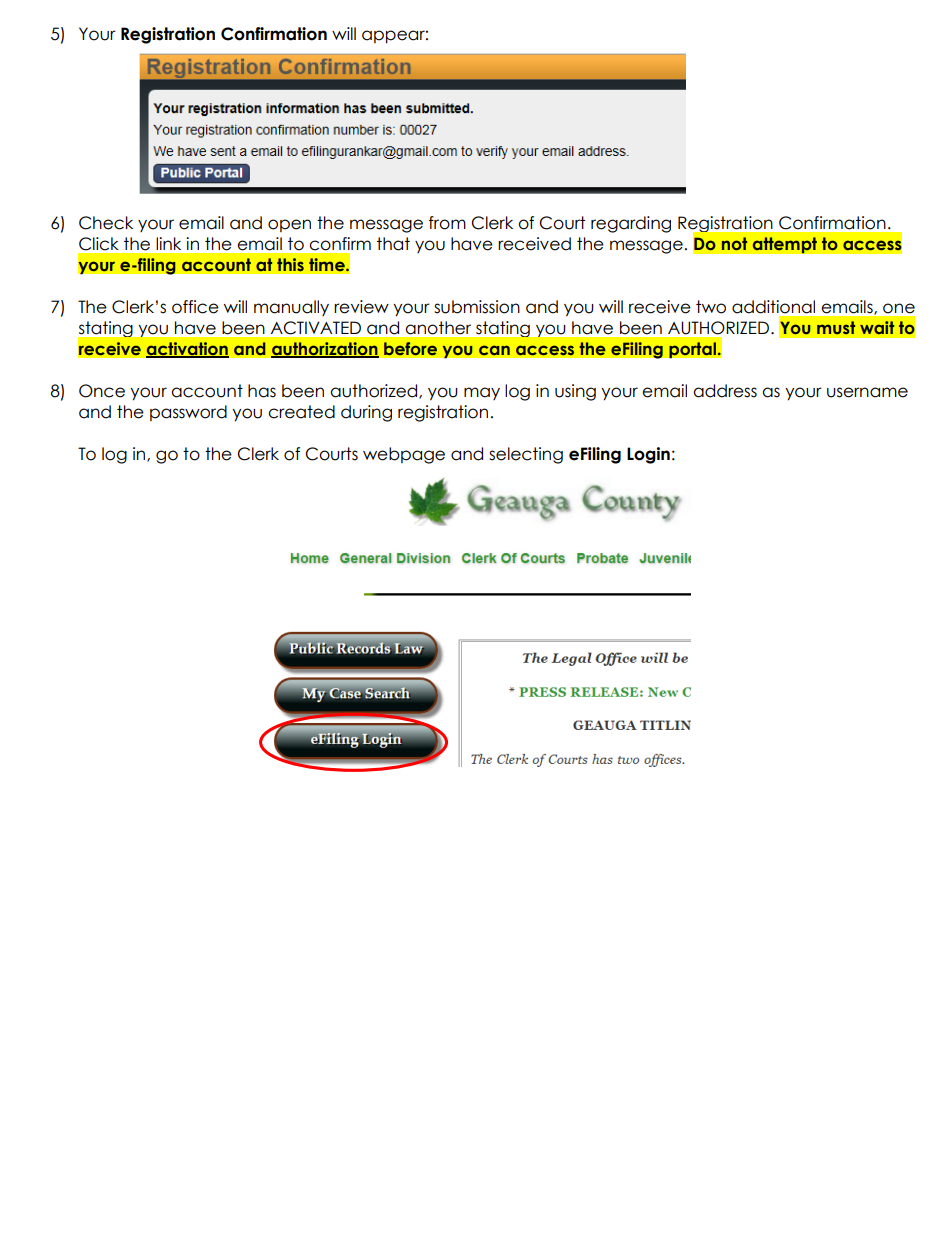  I want to click on can, so click(494, 350).
